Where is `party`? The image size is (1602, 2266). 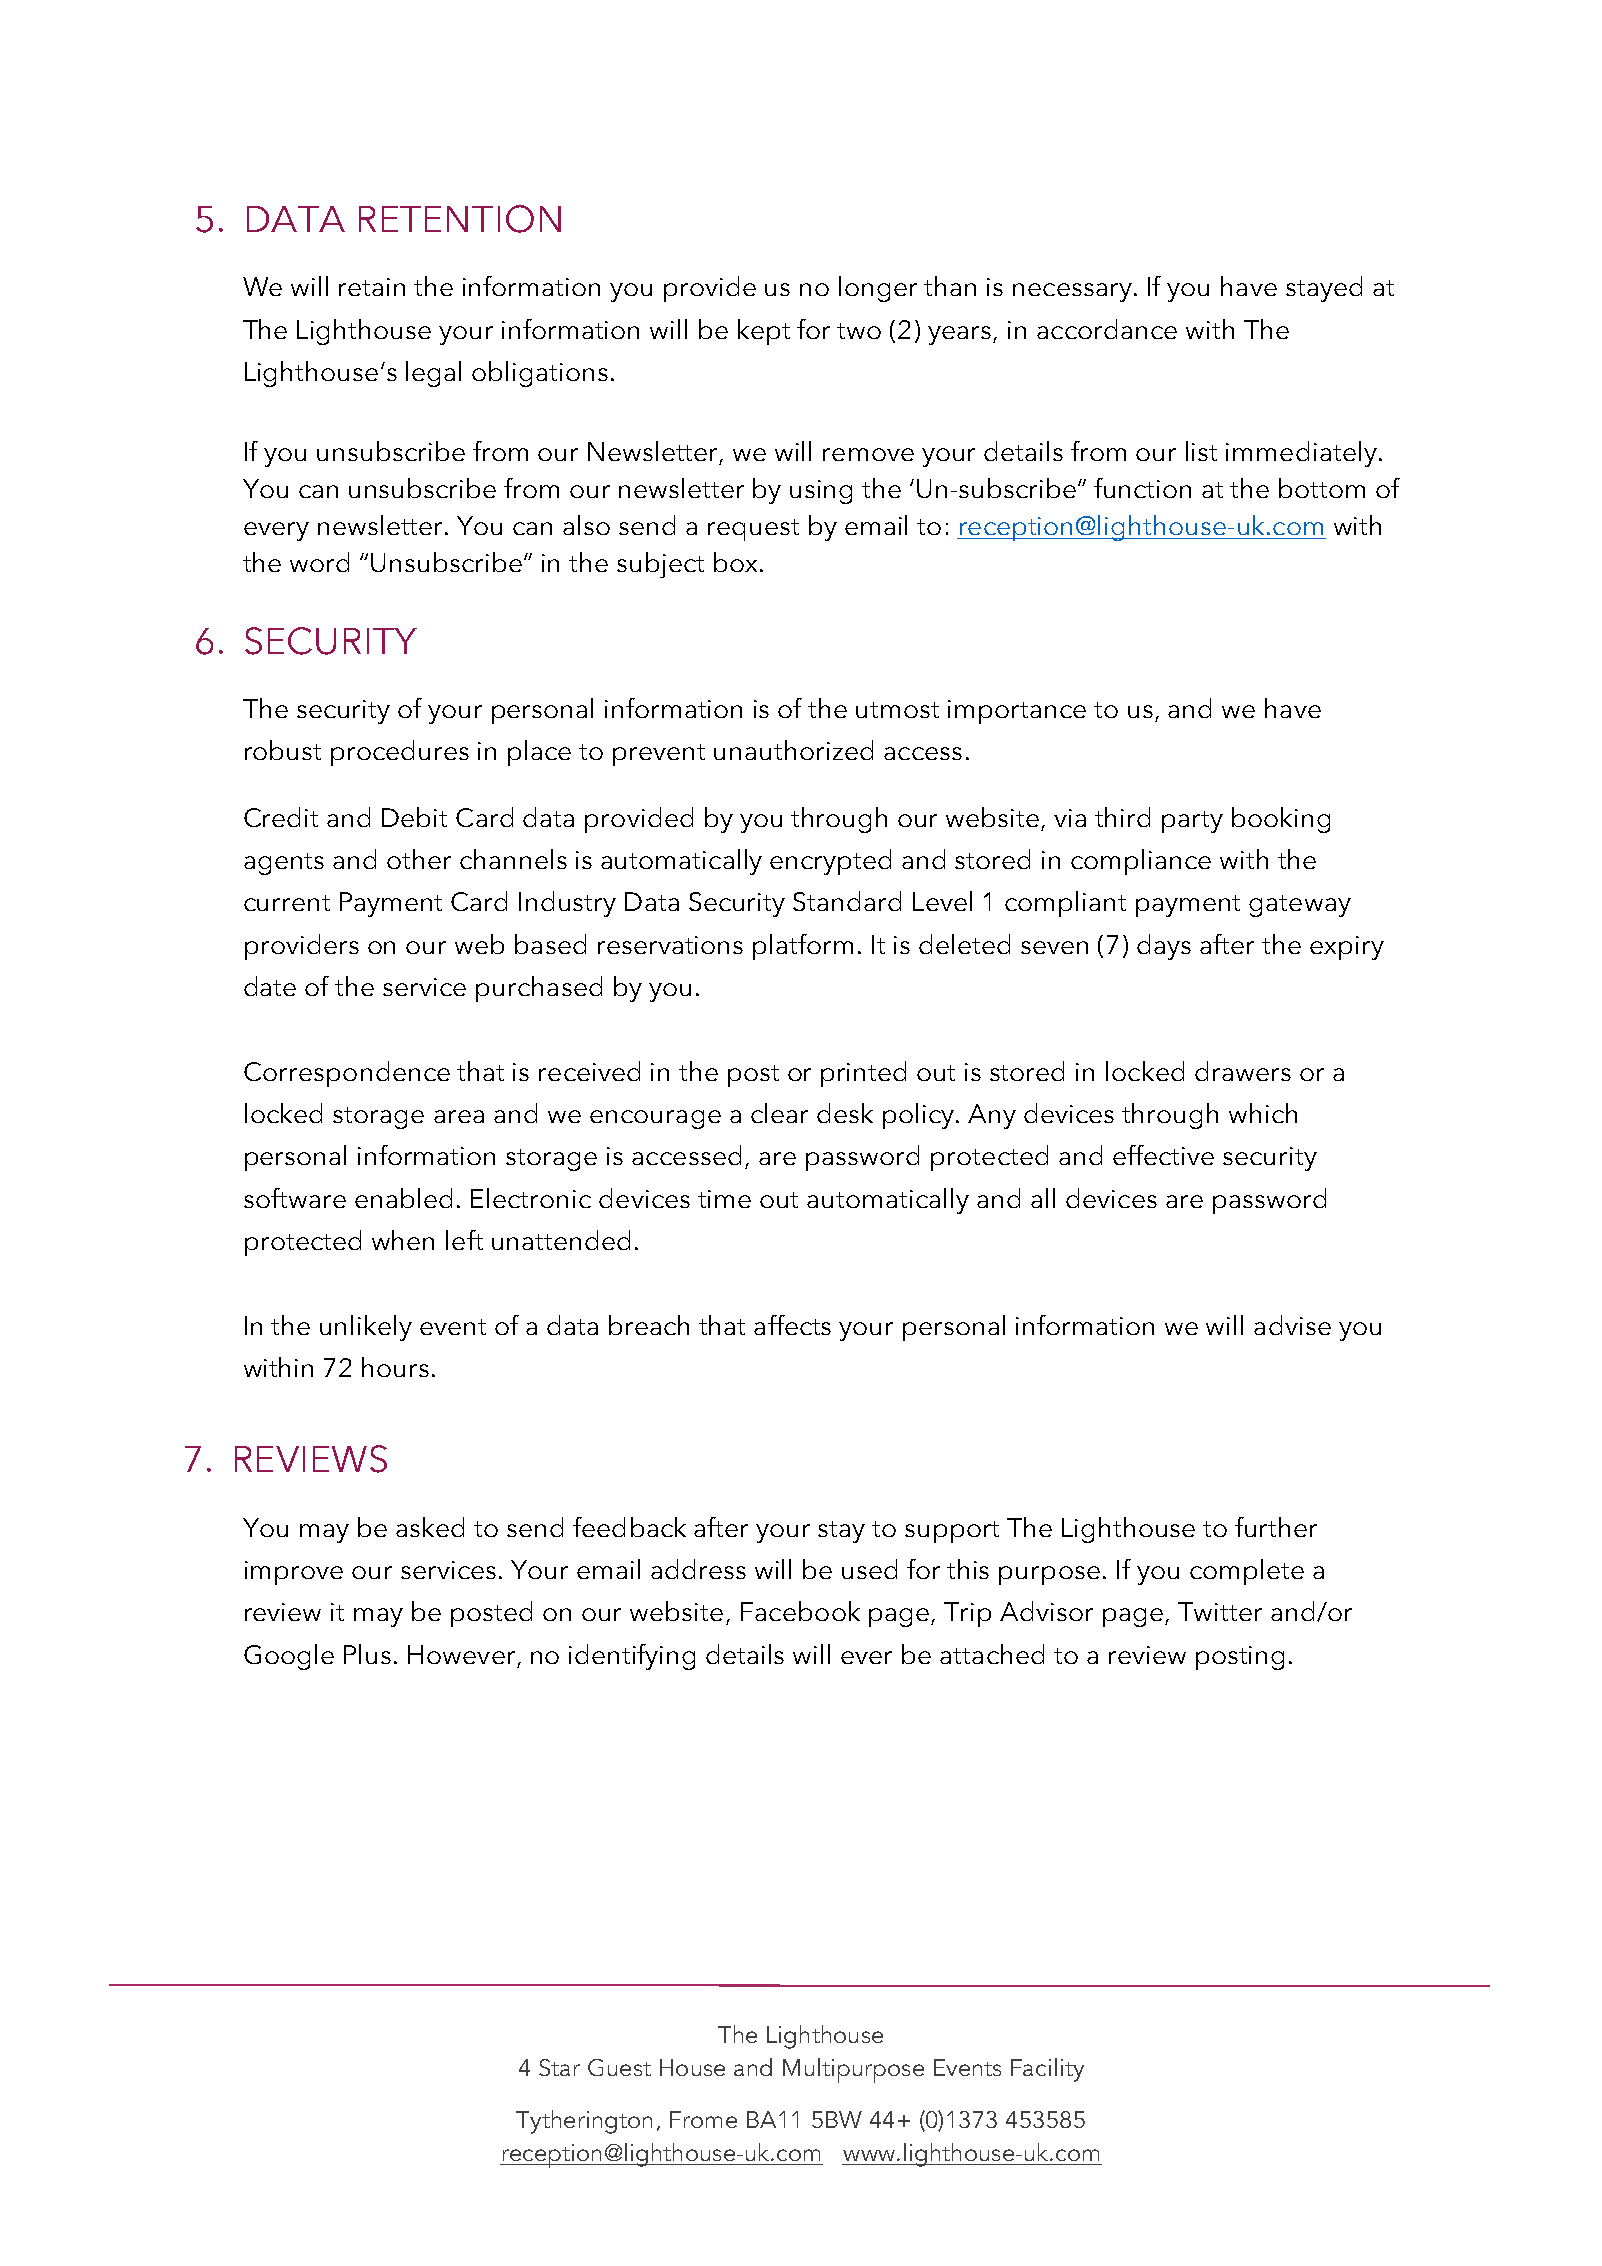
party is located at coordinates (1192, 822).
